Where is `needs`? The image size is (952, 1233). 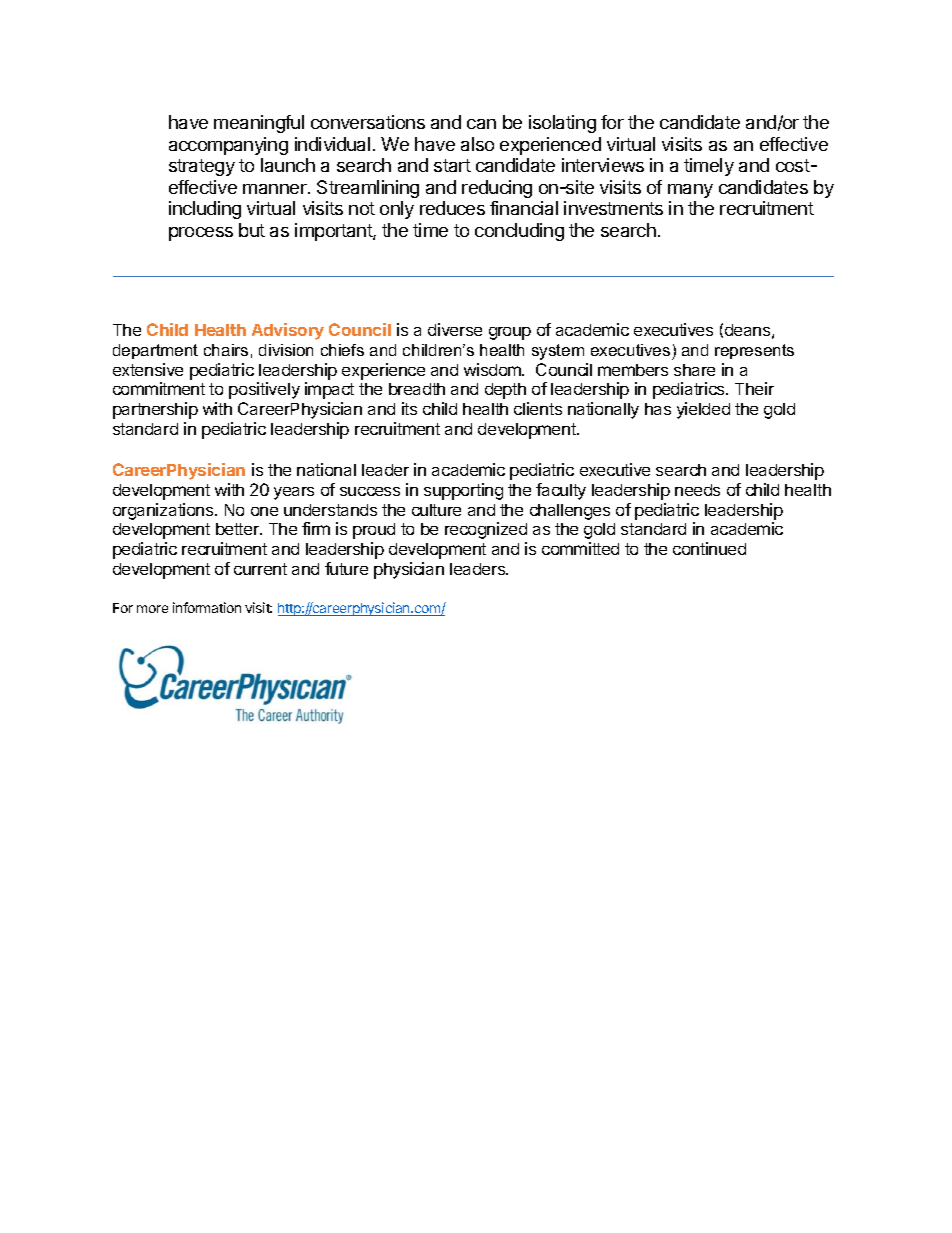 needs is located at coordinates (697, 490).
